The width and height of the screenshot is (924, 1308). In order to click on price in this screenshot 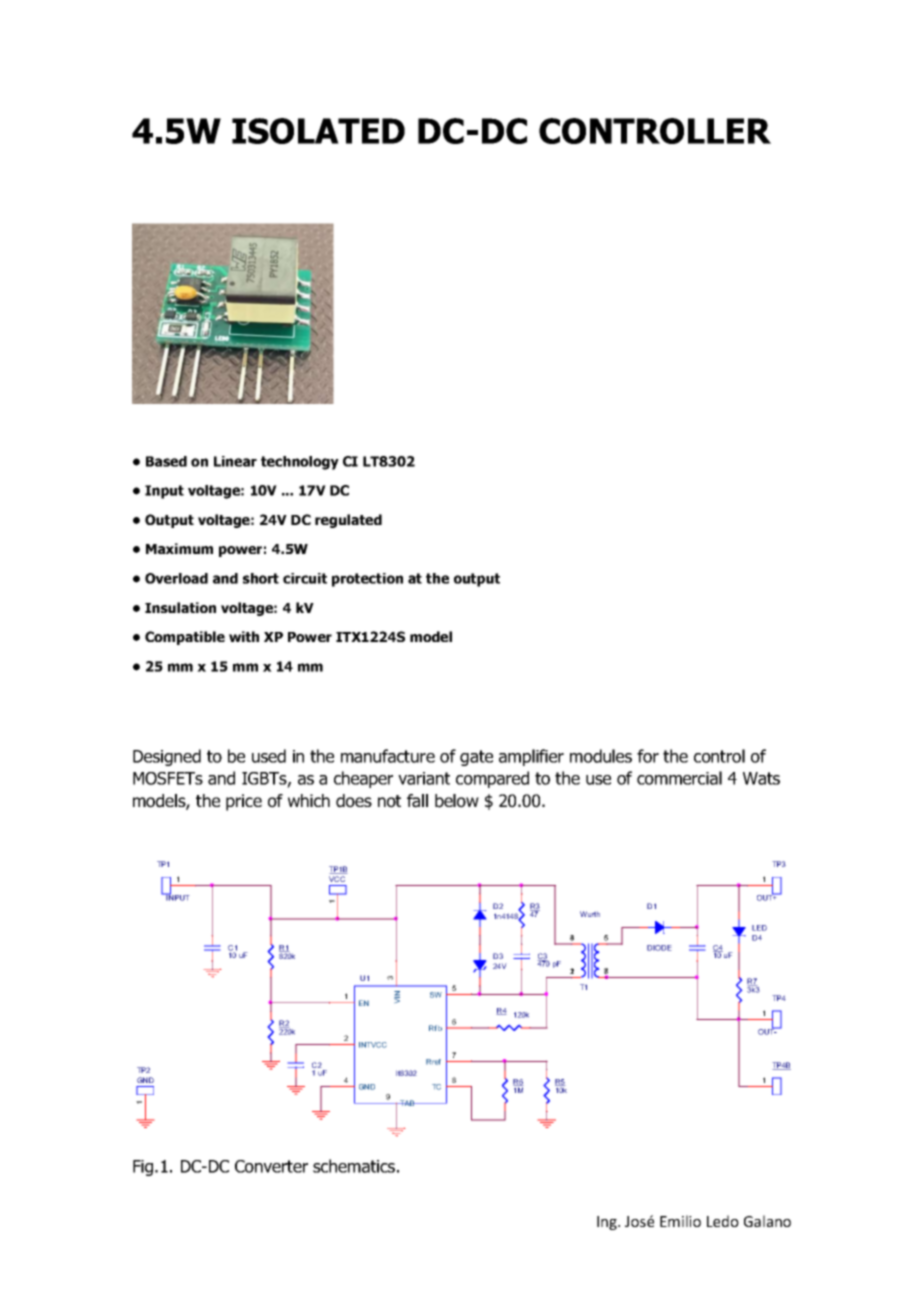, I will do `click(244, 802)`.
